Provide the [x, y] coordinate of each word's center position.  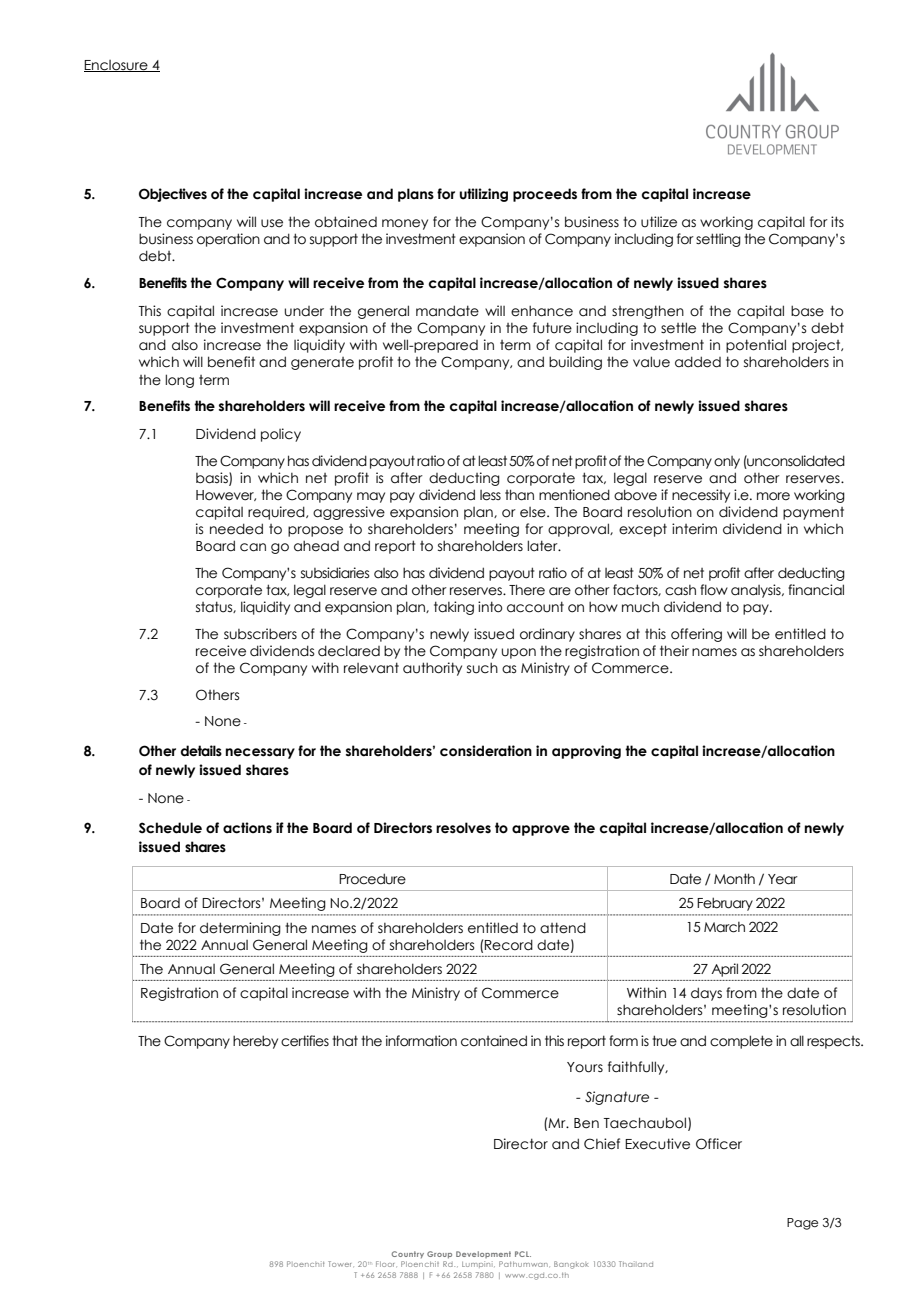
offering [696, 635]
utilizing [484, 195]
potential [756, 346]
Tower [339, 1264]
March [724, 927]
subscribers [260, 634]
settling [718, 240]
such [482, 668]
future [552, 328]
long [179, 381]
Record [509, 945]
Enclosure [117, 66]
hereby [255, 1042]
